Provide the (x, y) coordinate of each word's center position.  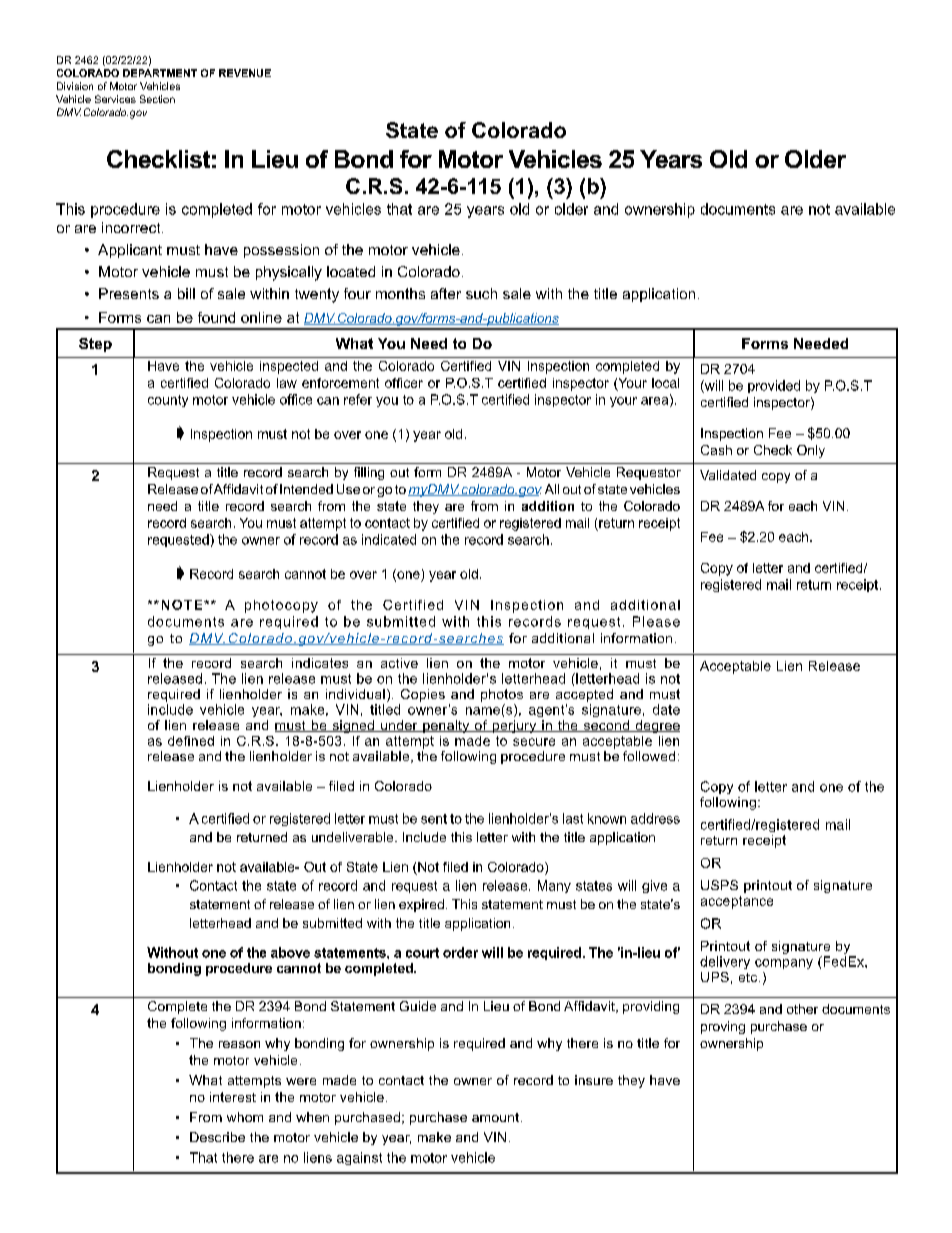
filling (369, 473)
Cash (716, 450)
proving (723, 1027)
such (481, 293)
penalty (446, 726)
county (168, 401)
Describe (217, 1137)
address (655, 818)
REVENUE (245, 73)
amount (495, 1117)
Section (157, 99)
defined (191, 741)
